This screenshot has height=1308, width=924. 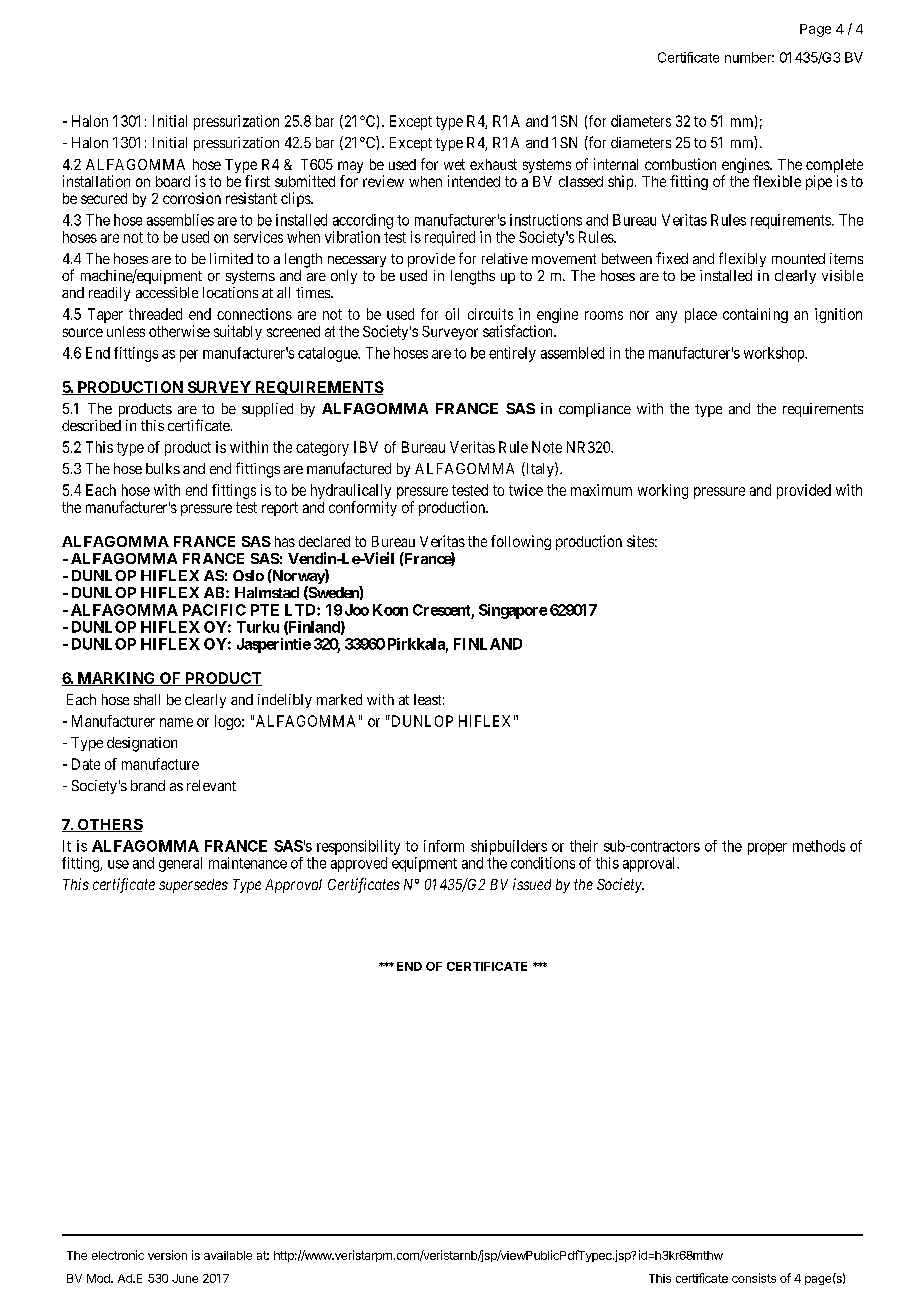 What do you see at coordinates (167, 1255) in the screenshot?
I see `version` at bounding box center [167, 1255].
